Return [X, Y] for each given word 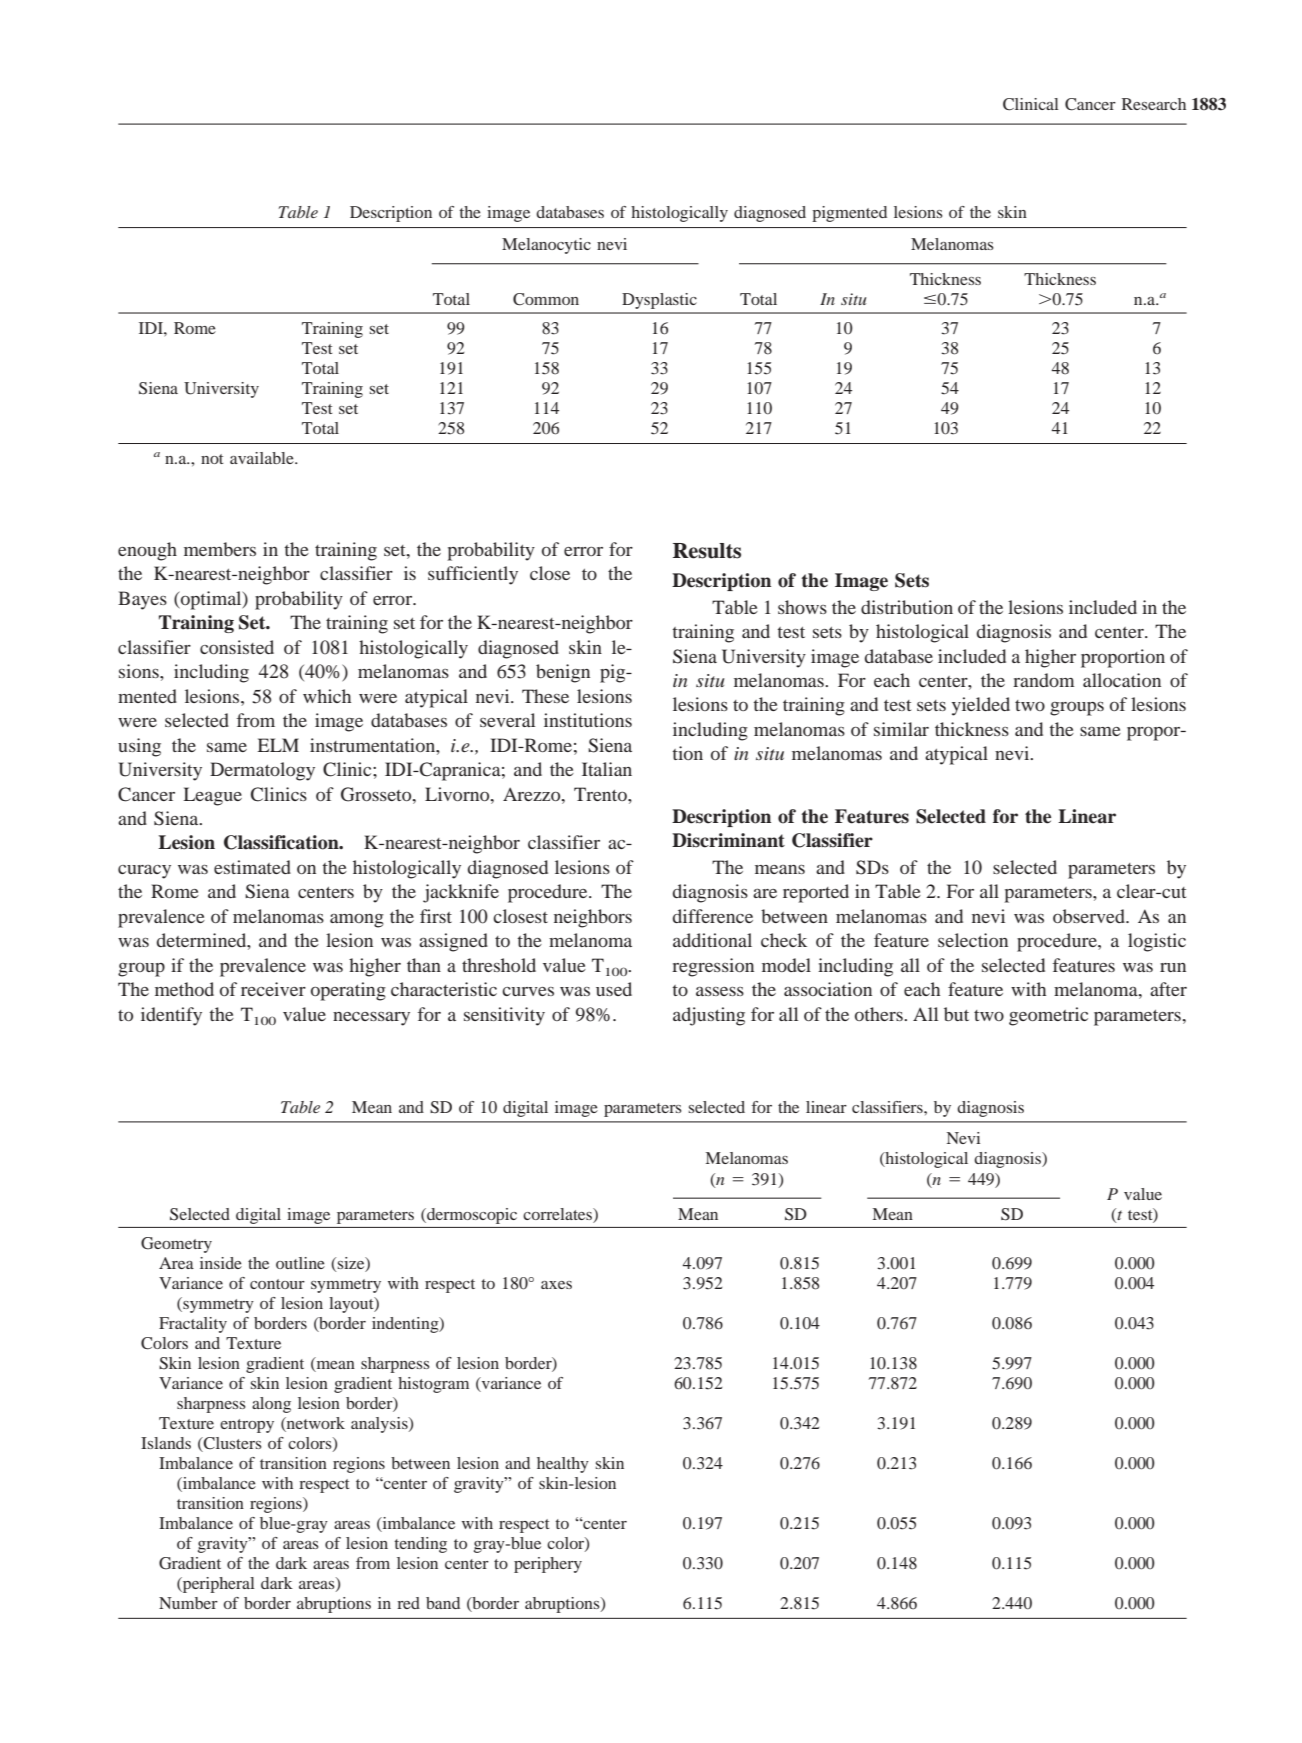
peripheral [217, 1585]
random [1043, 680]
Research [1154, 104]
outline [300, 1263]
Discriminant [728, 840]
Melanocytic [546, 246]
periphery [548, 1565]
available [263, 458]
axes [556, 1285]
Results [707, 551]
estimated [252, 867]
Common [546, 299]
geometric [1048, 1016]
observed [1090, 916]
